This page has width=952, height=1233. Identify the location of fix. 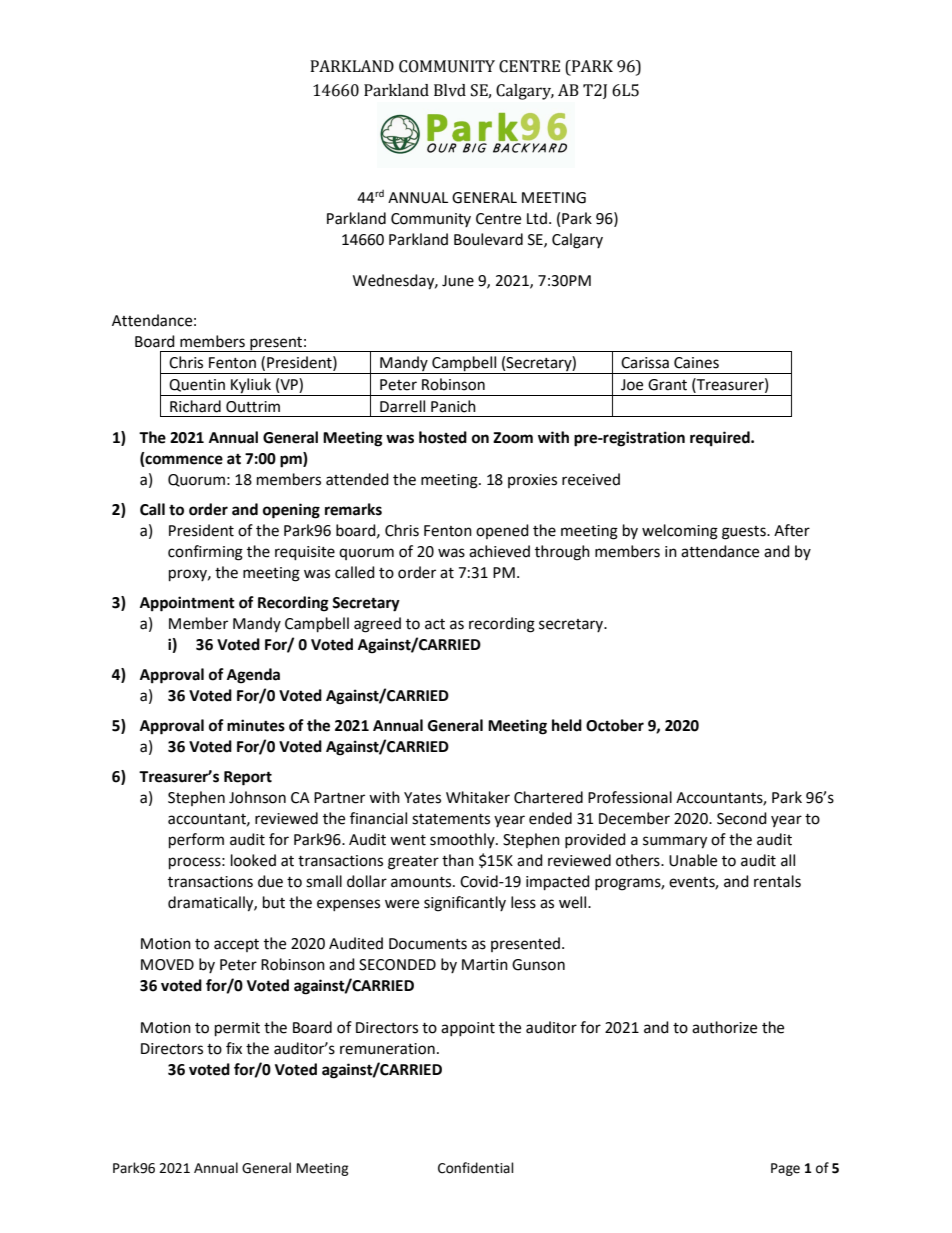
(234, 1048).
